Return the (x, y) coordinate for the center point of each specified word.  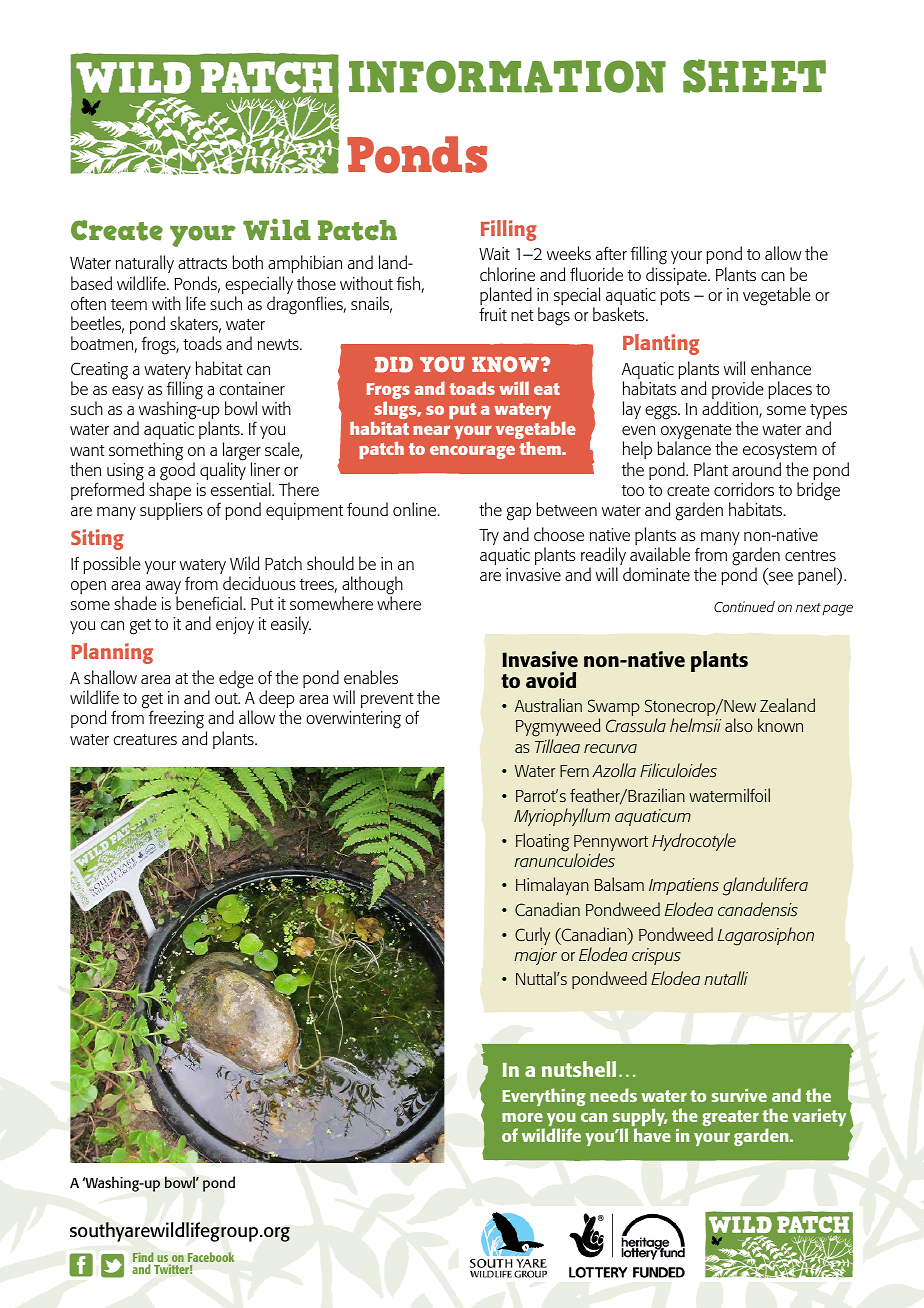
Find (143, 1258)
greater (730, 1118)
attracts (202, 263)
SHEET (754, 76)
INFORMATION (507, 76)
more (522, 1117)
